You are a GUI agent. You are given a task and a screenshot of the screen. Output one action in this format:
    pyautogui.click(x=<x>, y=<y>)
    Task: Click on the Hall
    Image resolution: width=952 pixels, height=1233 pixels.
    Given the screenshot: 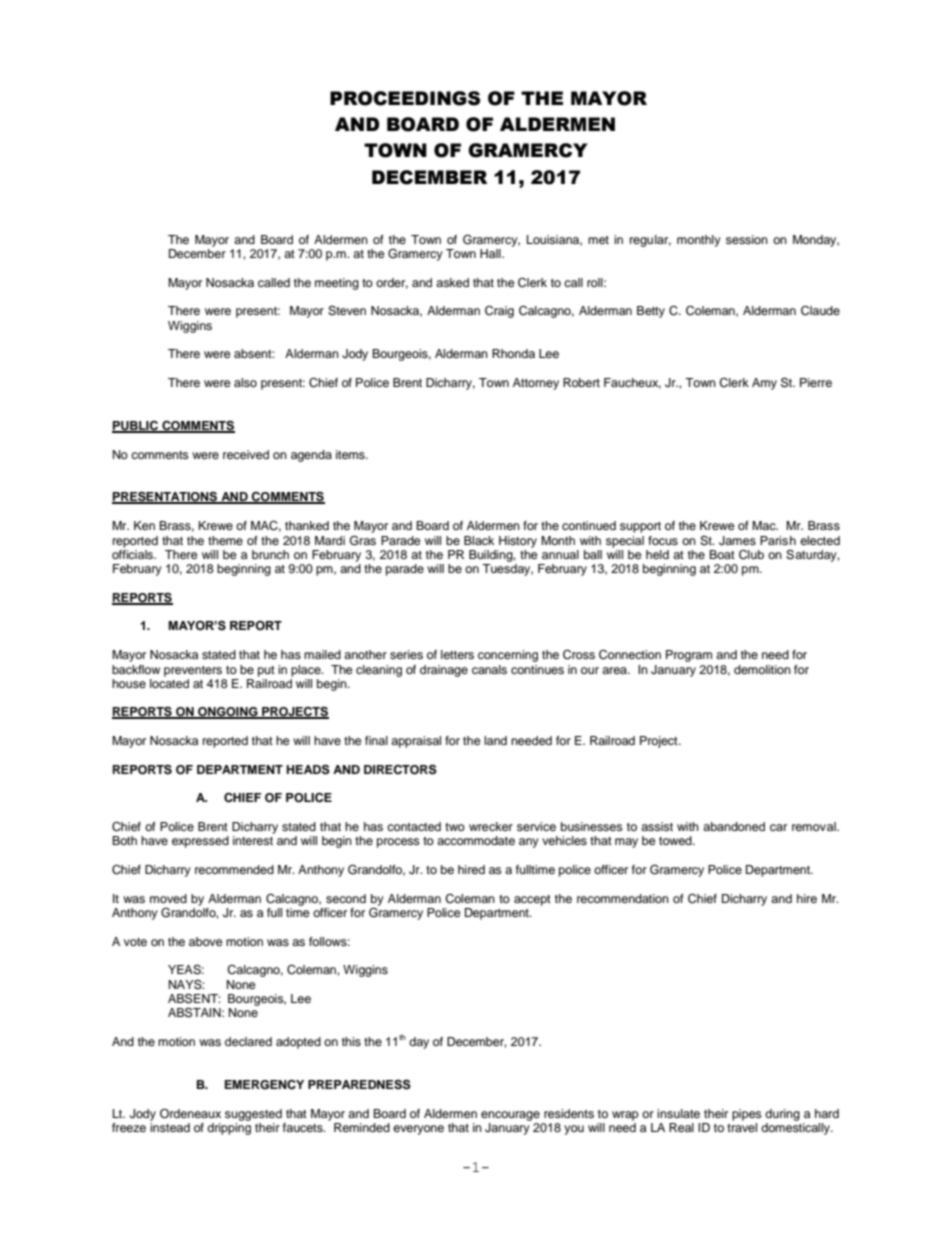 What is the action you would take?
    pyautogui.click(x=491, y=253)
